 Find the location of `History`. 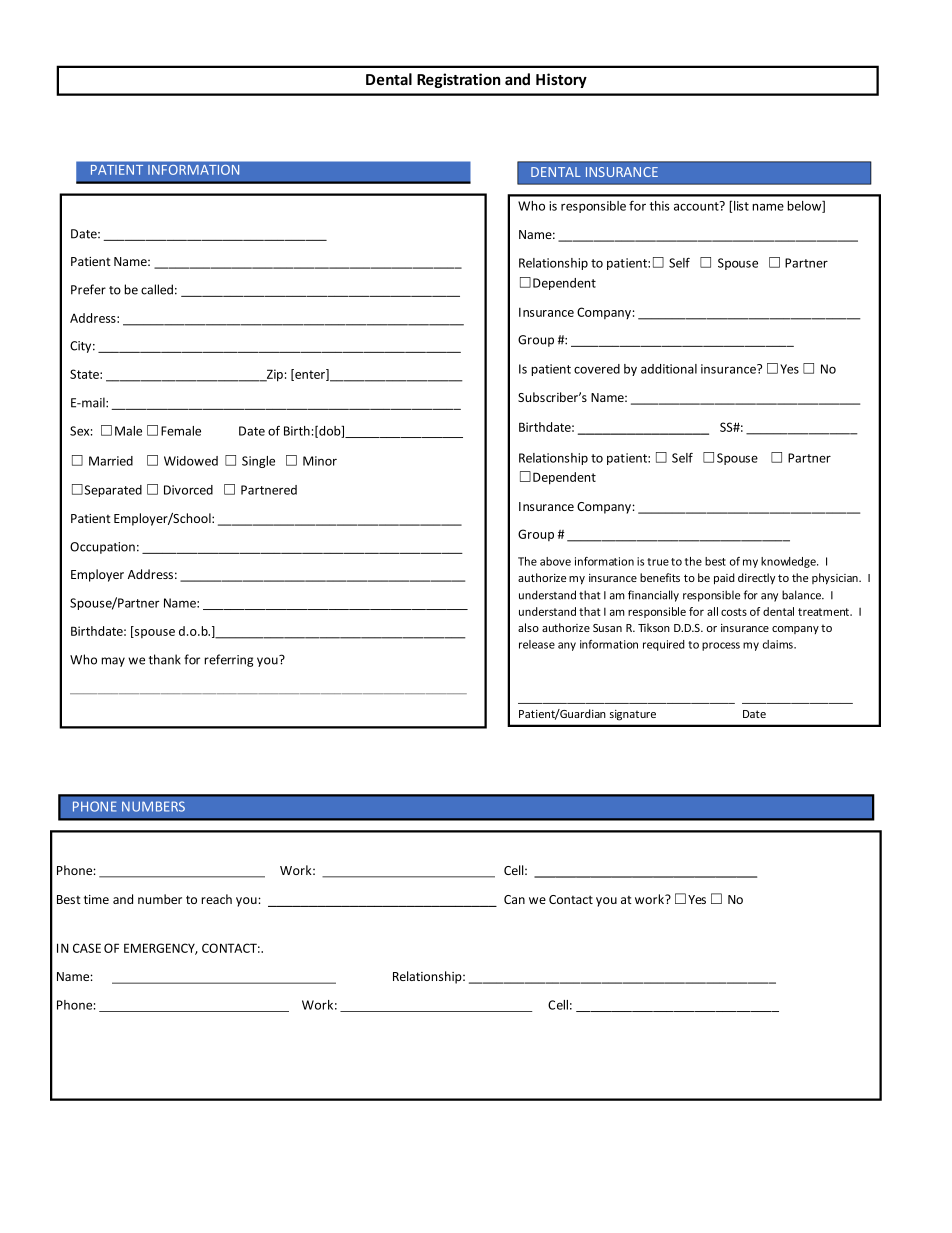

History is located at coordinates (561, 80).
